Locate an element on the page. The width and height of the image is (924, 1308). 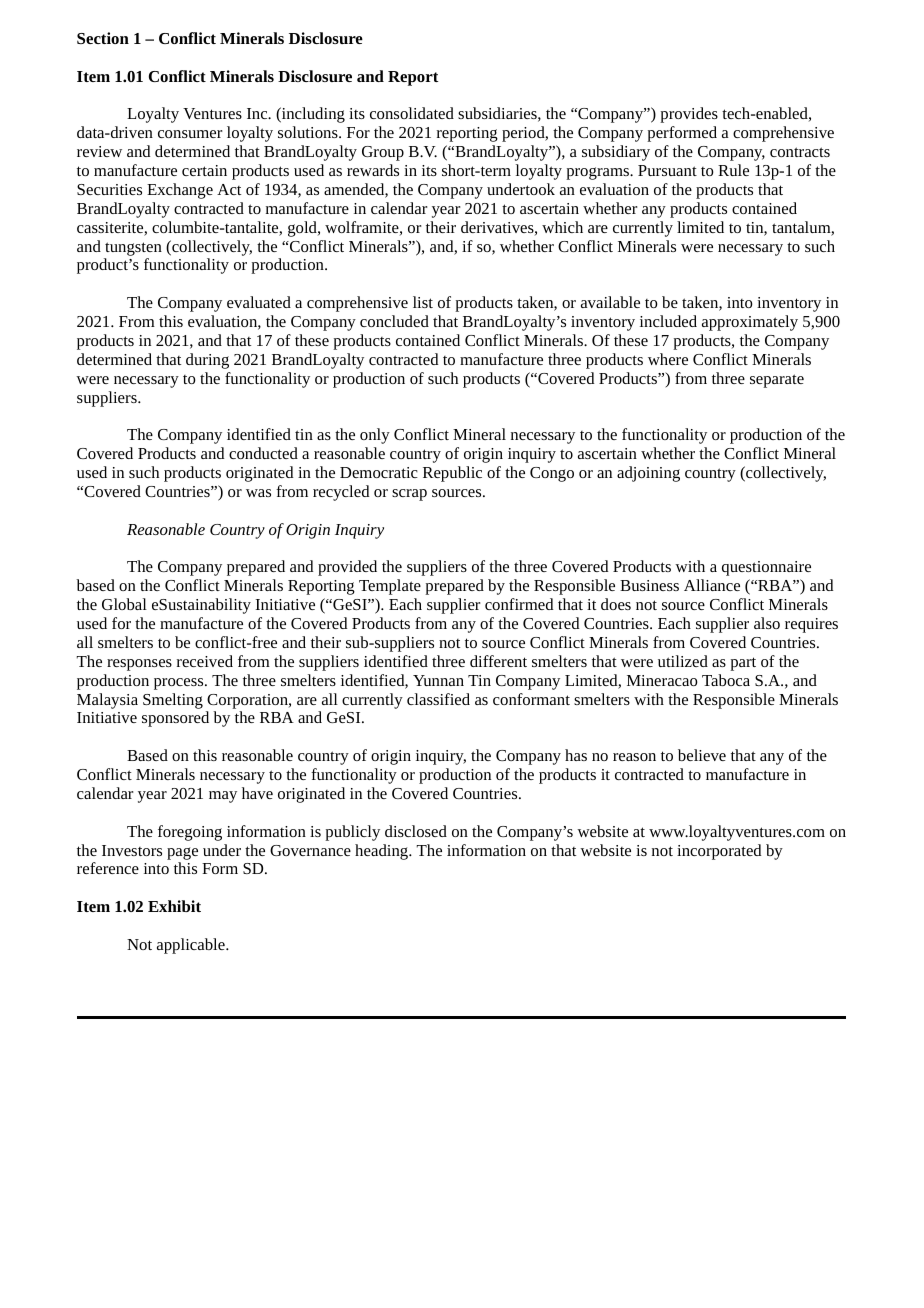
Exhibit is located at coordinates (174, 906).
